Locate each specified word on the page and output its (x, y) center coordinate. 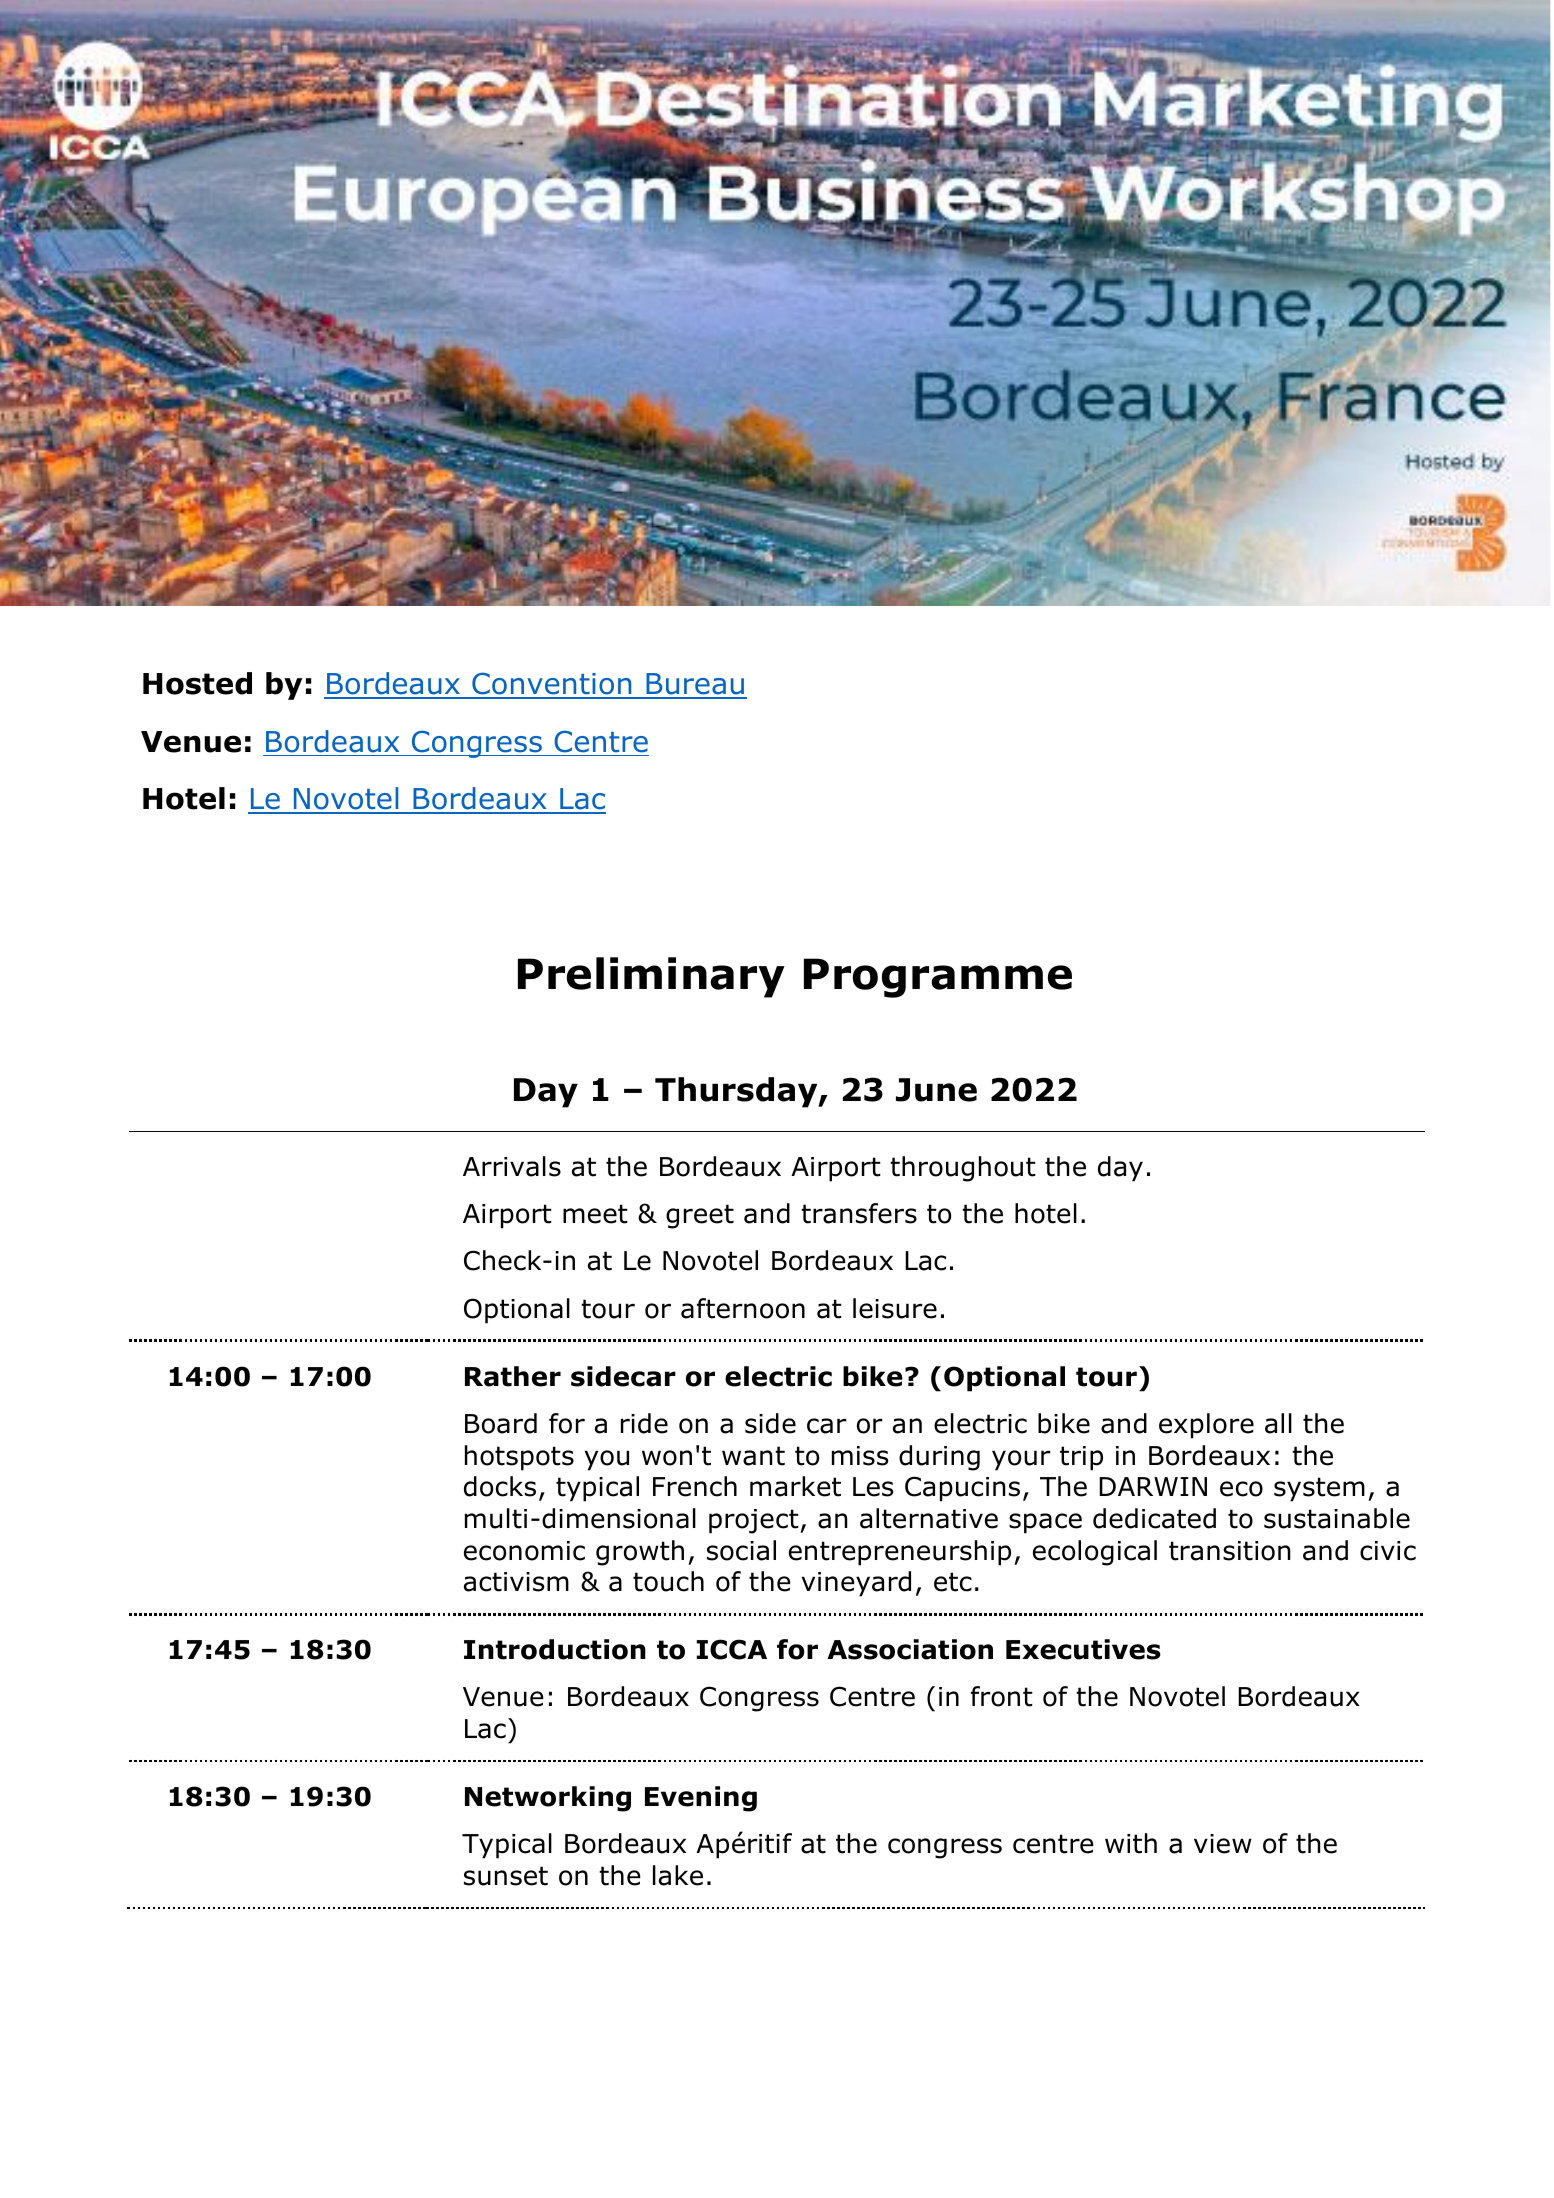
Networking (548, 1799)
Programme (938, 978)
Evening (701, 1799)
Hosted (197, 683)
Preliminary (651, 977)
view (1223, 1844)
